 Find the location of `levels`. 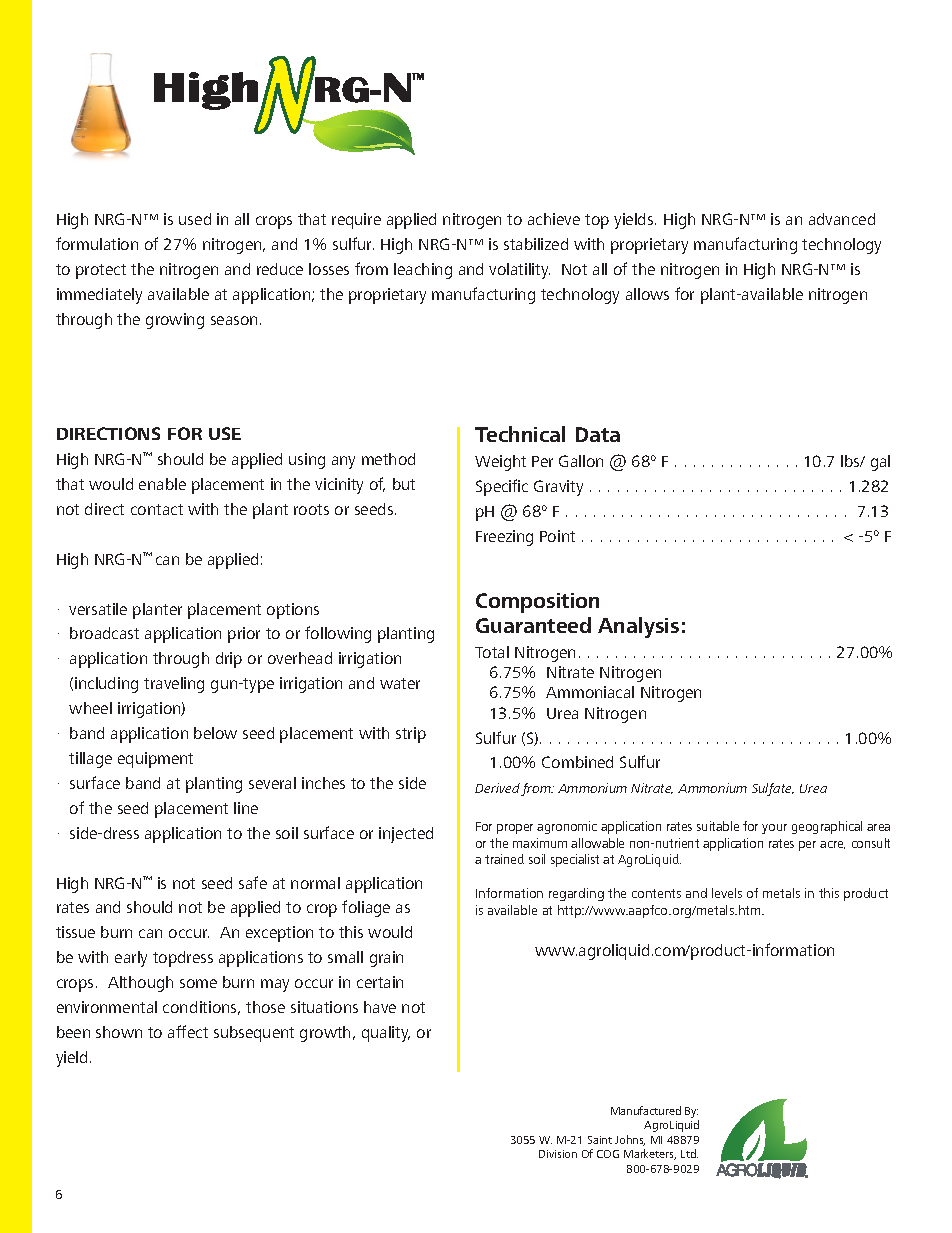

levels is located at coordinates (727, 893).
